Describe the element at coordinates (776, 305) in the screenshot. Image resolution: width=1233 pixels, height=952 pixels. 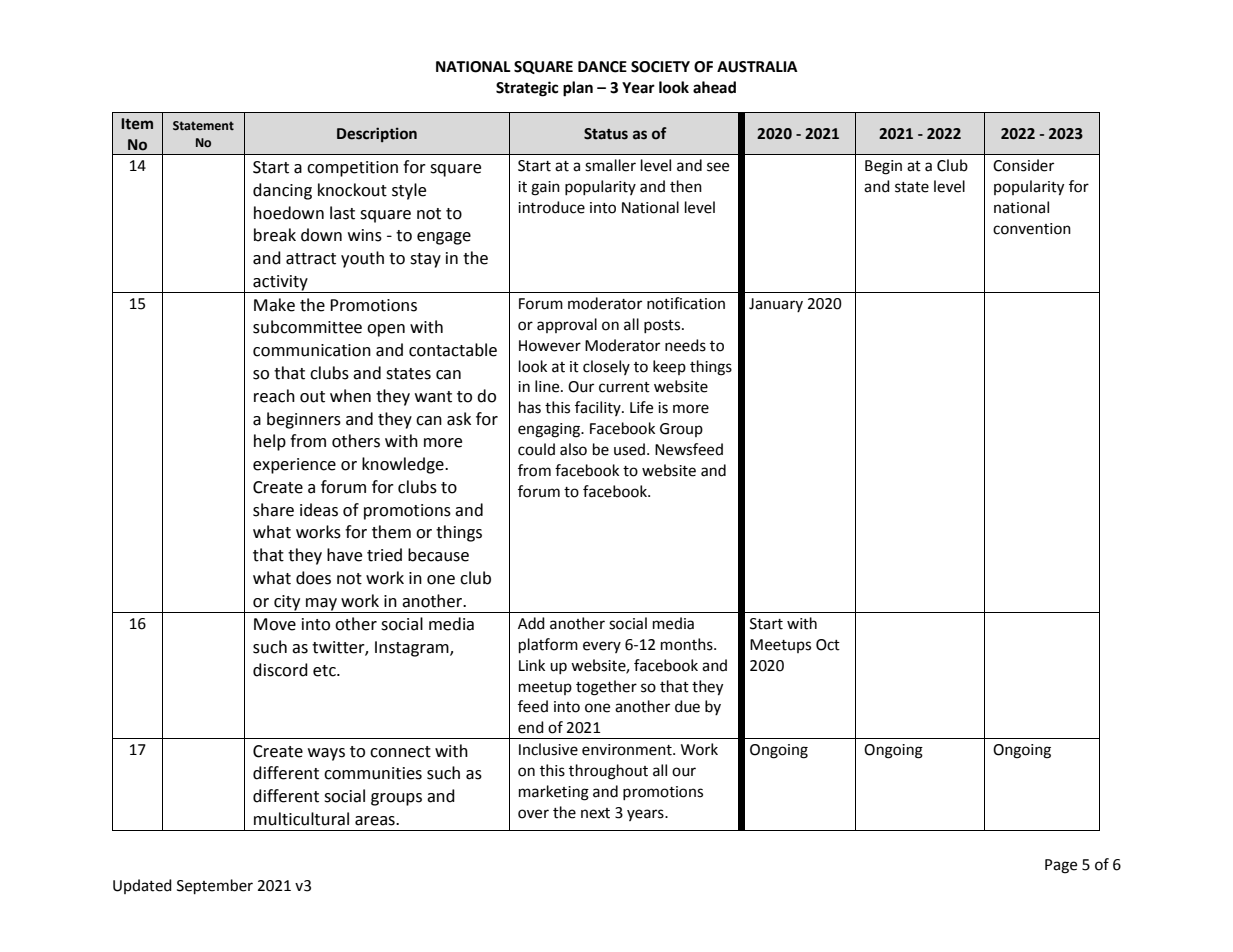
I see `January` at that location.
